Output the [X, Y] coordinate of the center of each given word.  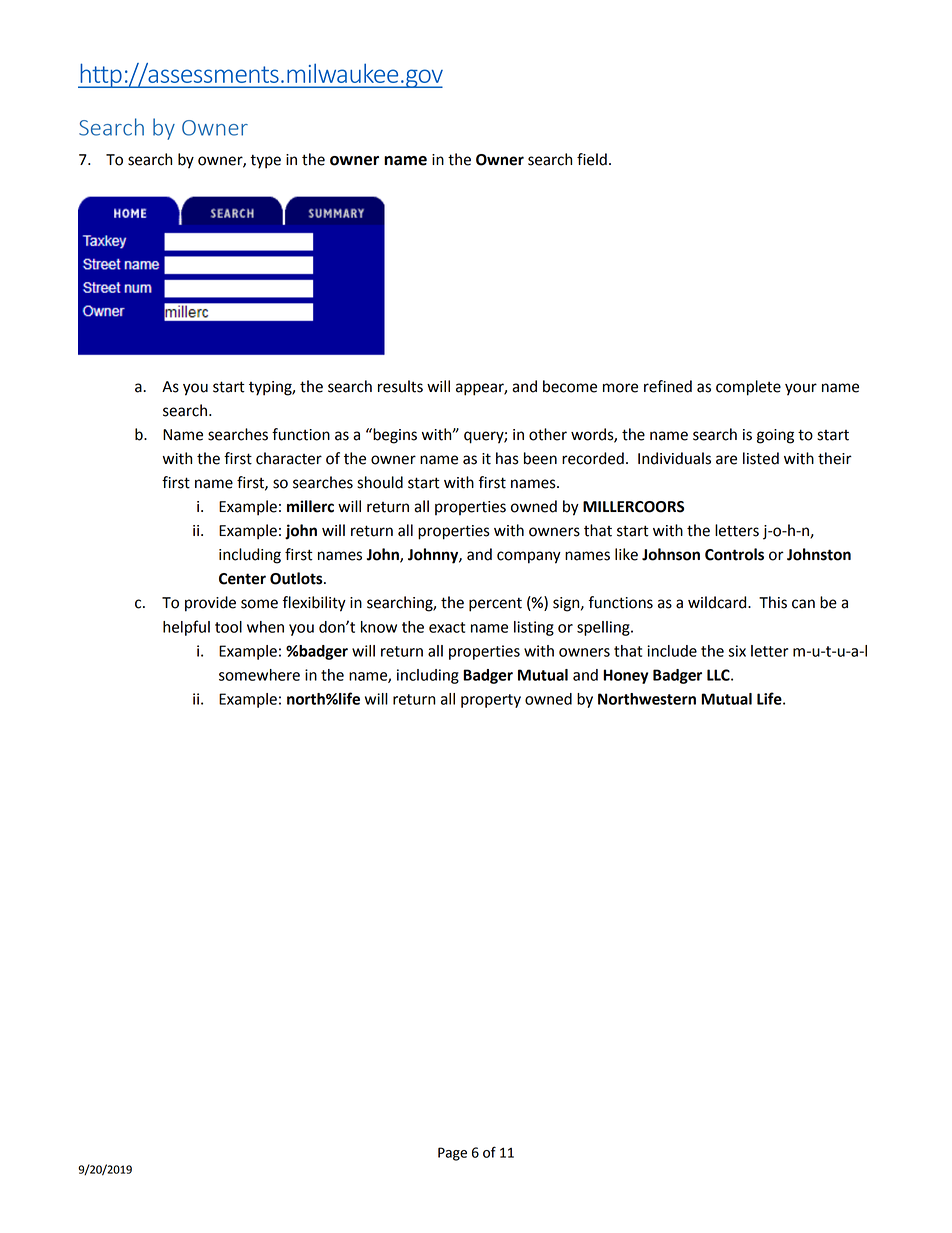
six [737, 651]
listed [761, 458]
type [265, 161]
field [592, 159]
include [672, 651]
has [507, 458]
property [491, 701]
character [289, 458]
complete [748, 388]
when [265, 627]
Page [452, 1154]
